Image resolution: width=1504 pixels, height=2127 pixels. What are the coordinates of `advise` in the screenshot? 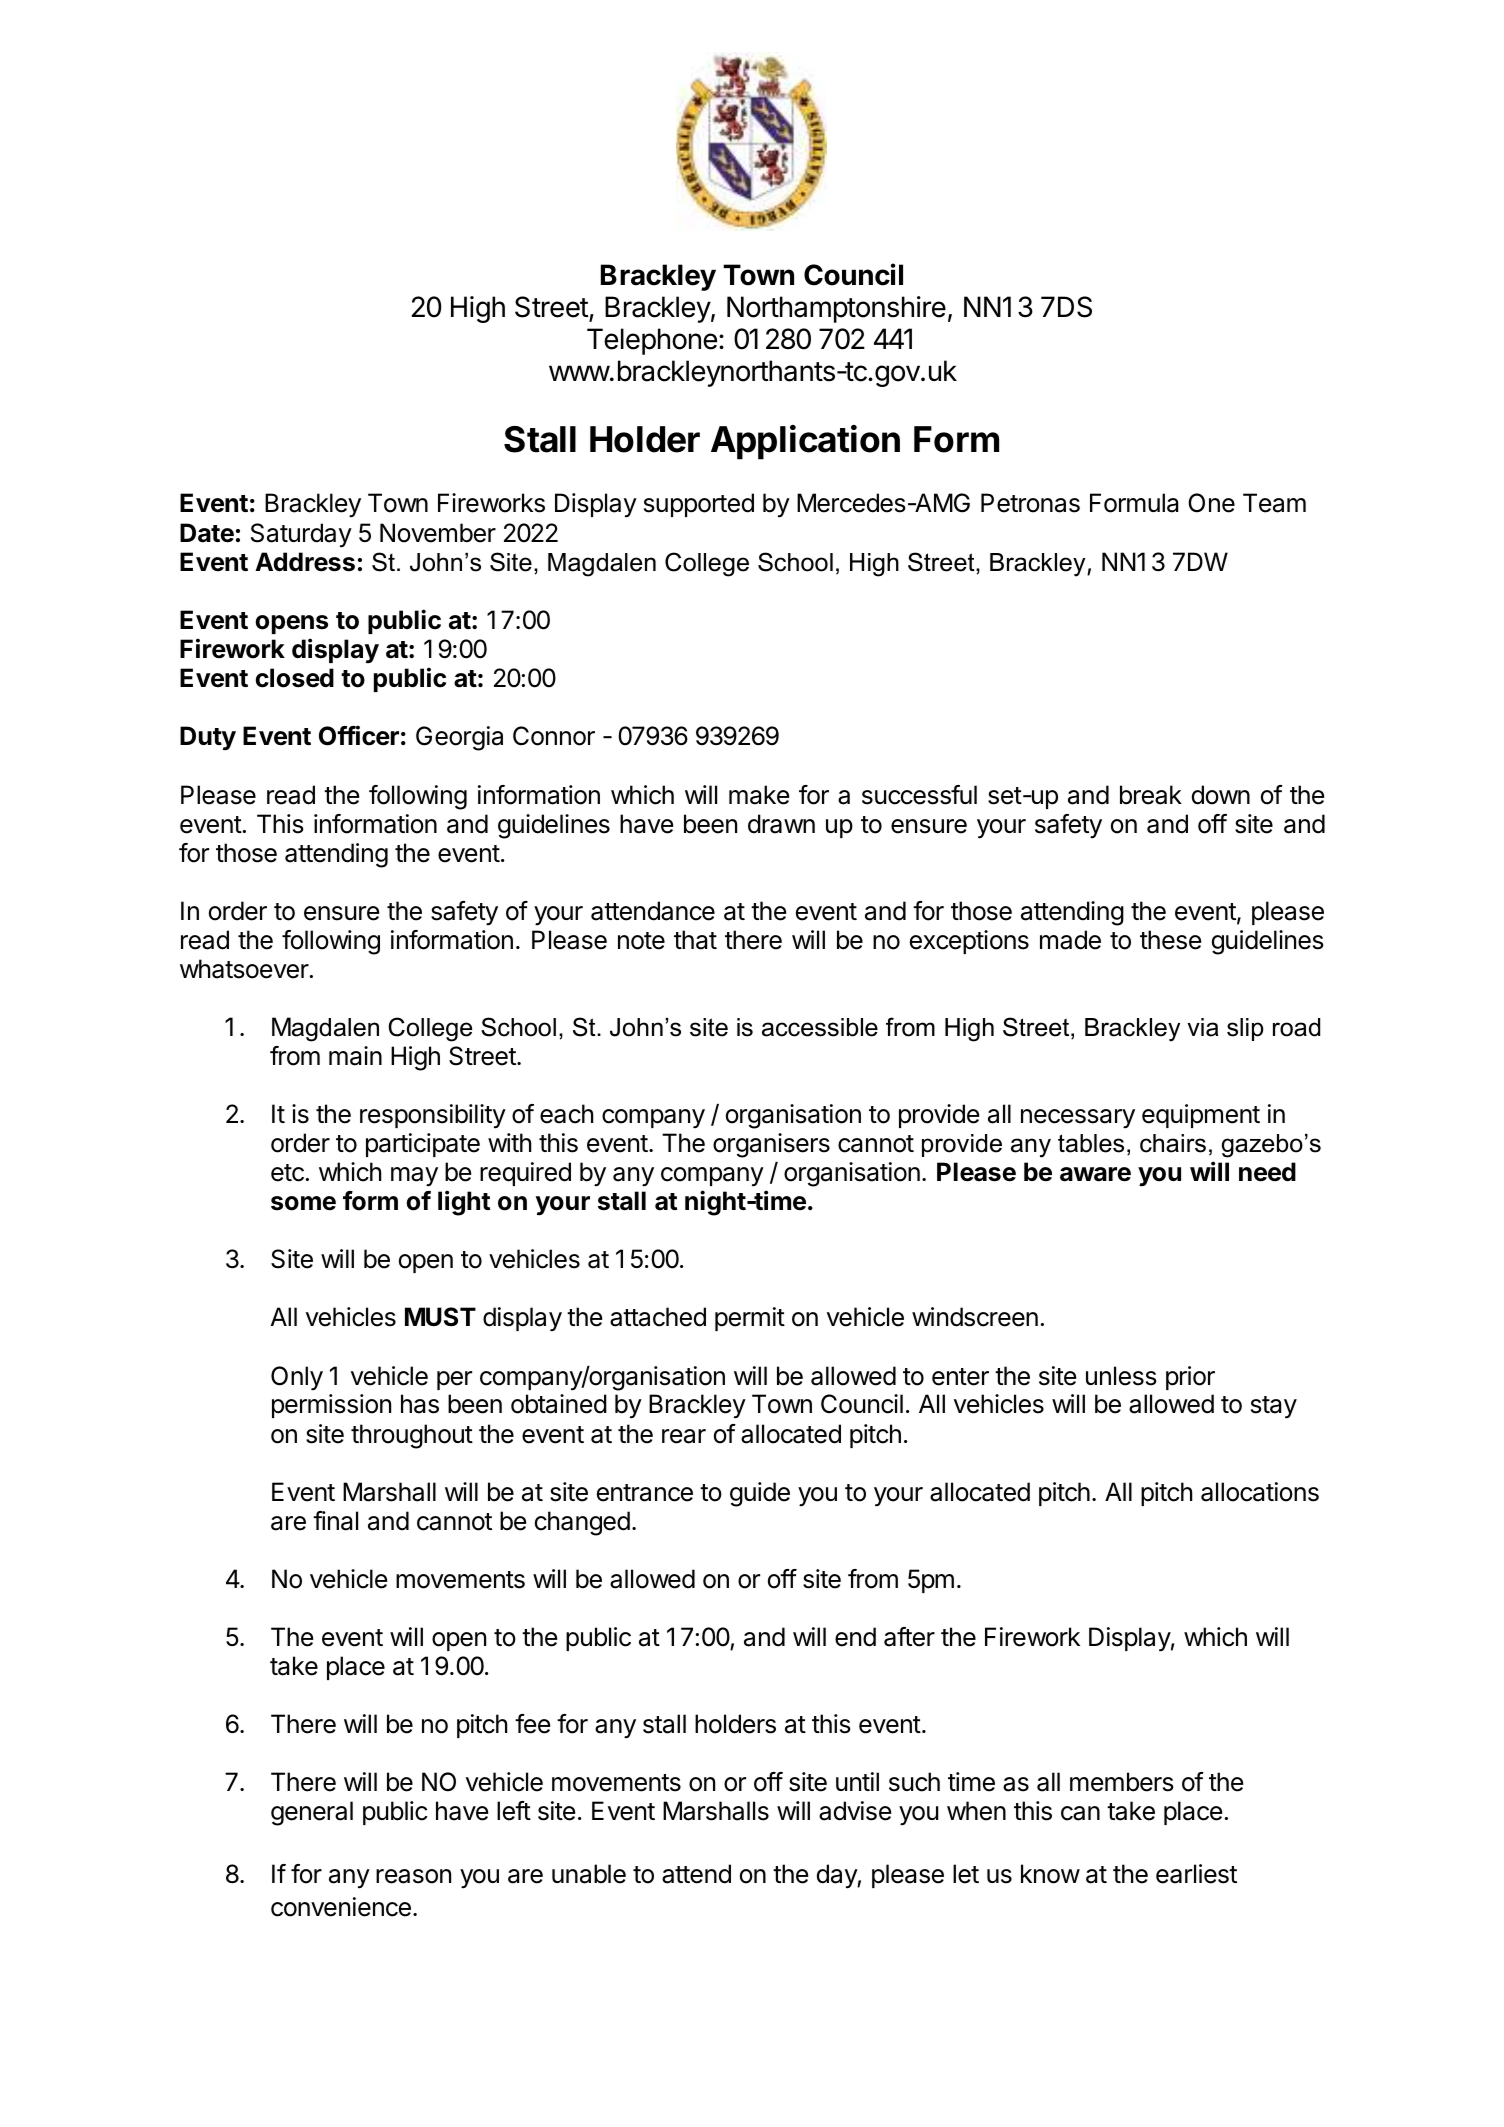 It's located at (855, 1811).
